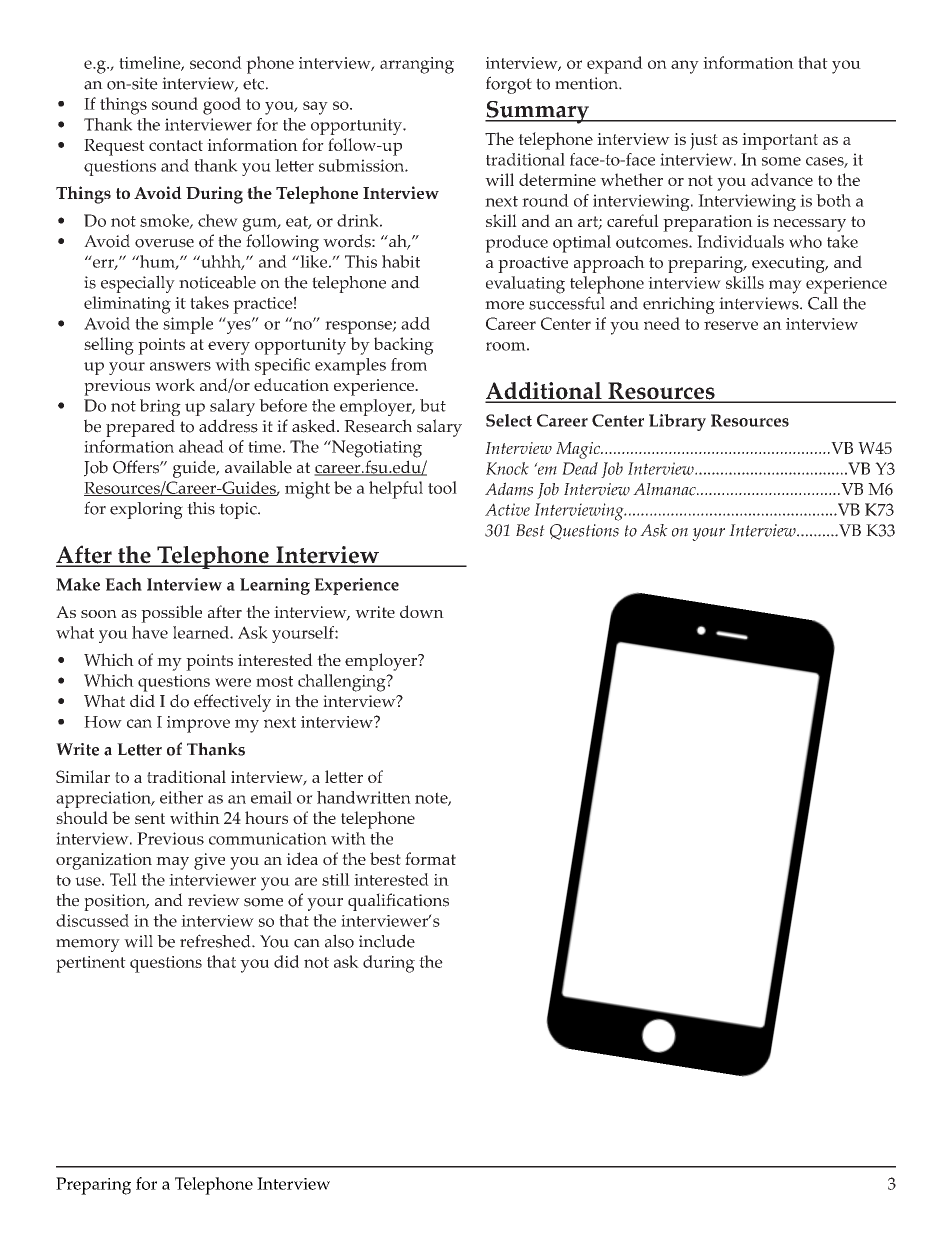 The width and height of the image is (952, 1233). What do you see at coordinates (146, 510) in the image?
I see `exploring` at bounding box center [146, 510].
